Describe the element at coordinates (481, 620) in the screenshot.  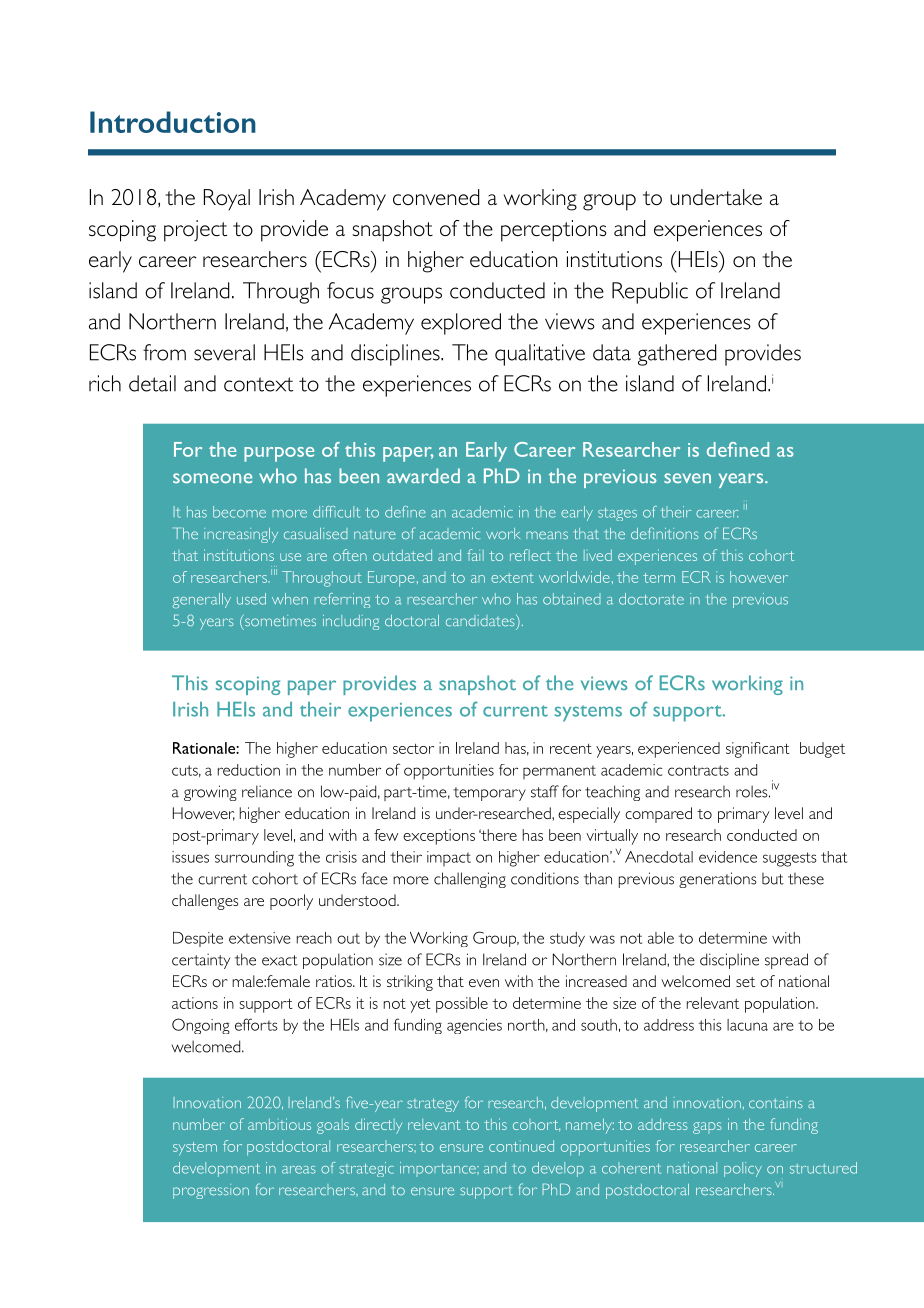
I see `candidates` at that location.
